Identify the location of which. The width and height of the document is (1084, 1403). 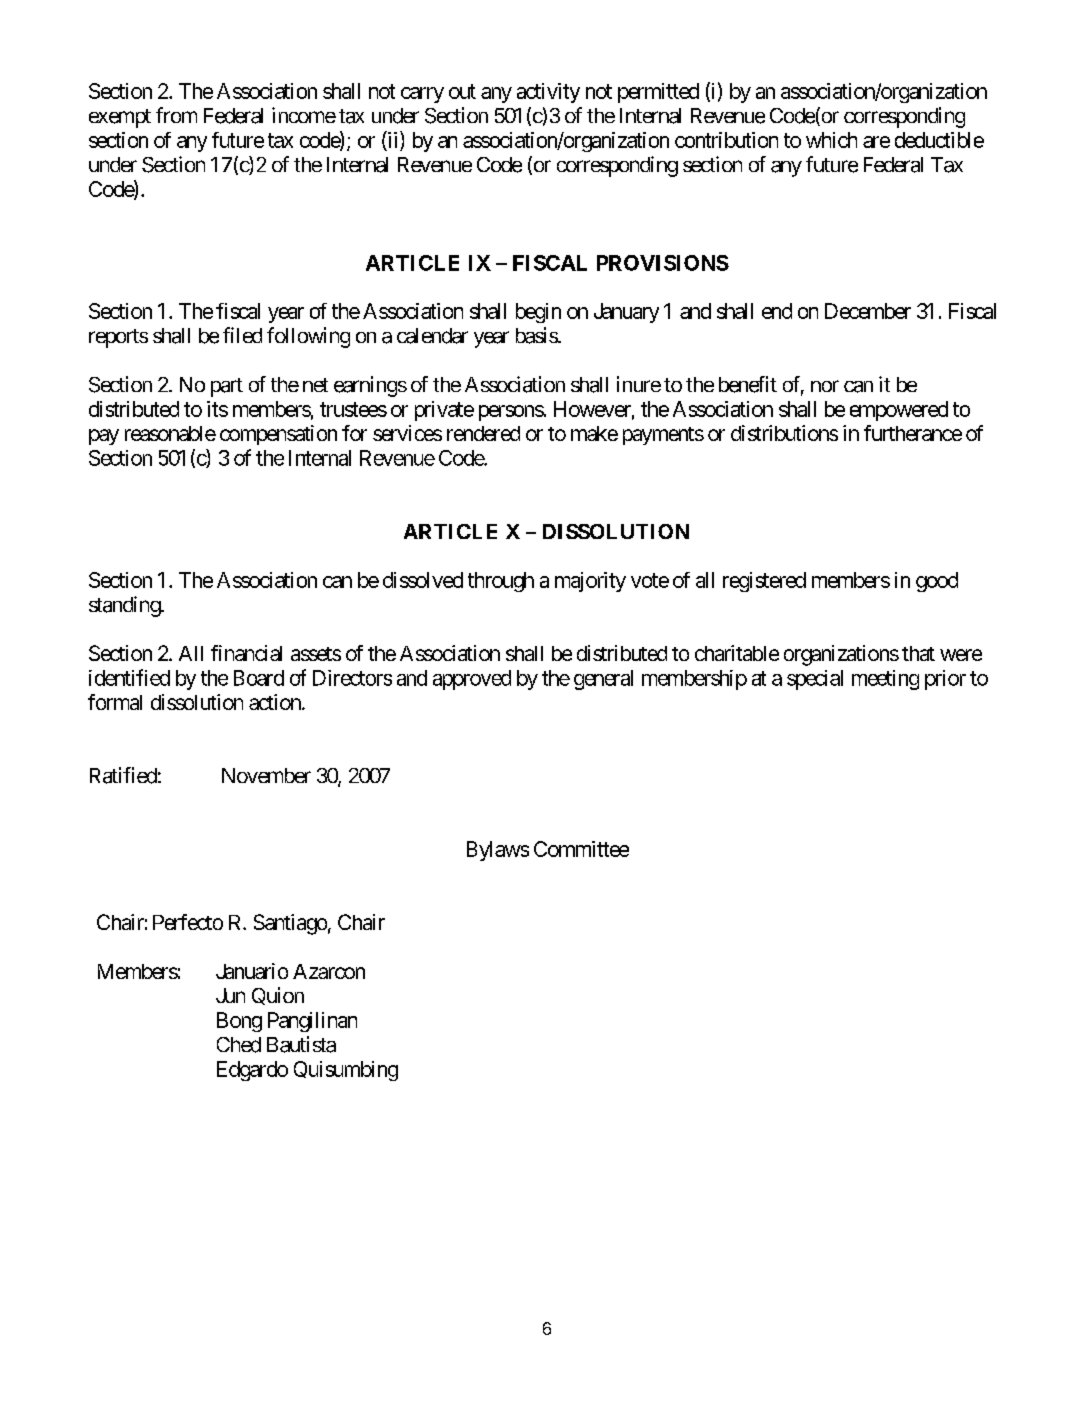
(831, 140).
